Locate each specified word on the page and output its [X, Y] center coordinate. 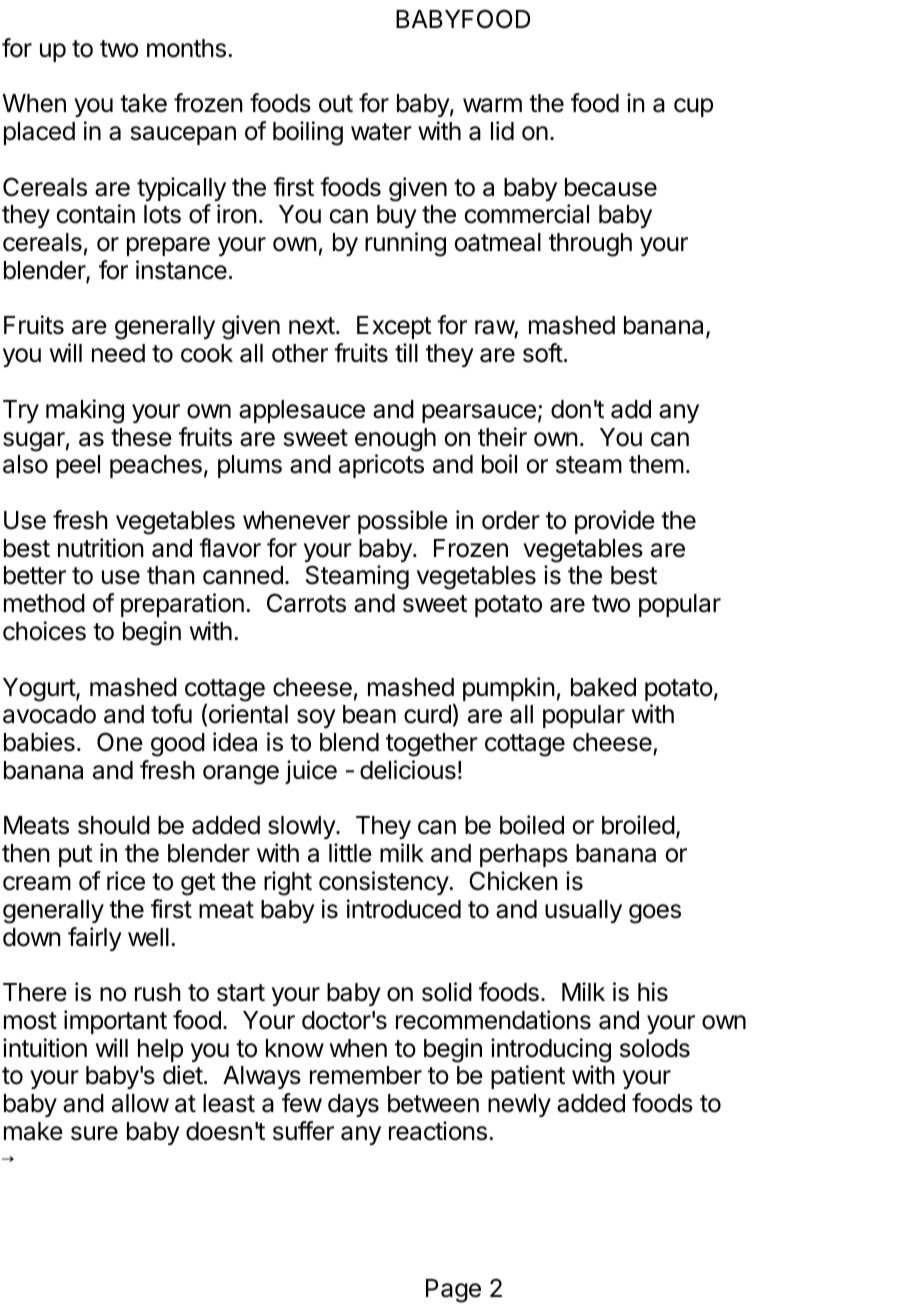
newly [519, 1105]
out [336, 104]
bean [369, 714]
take [143, 103]
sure [94, 1133]
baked [603, 687]
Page [453, 1291]
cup [693, 107]
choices [44, 631]
